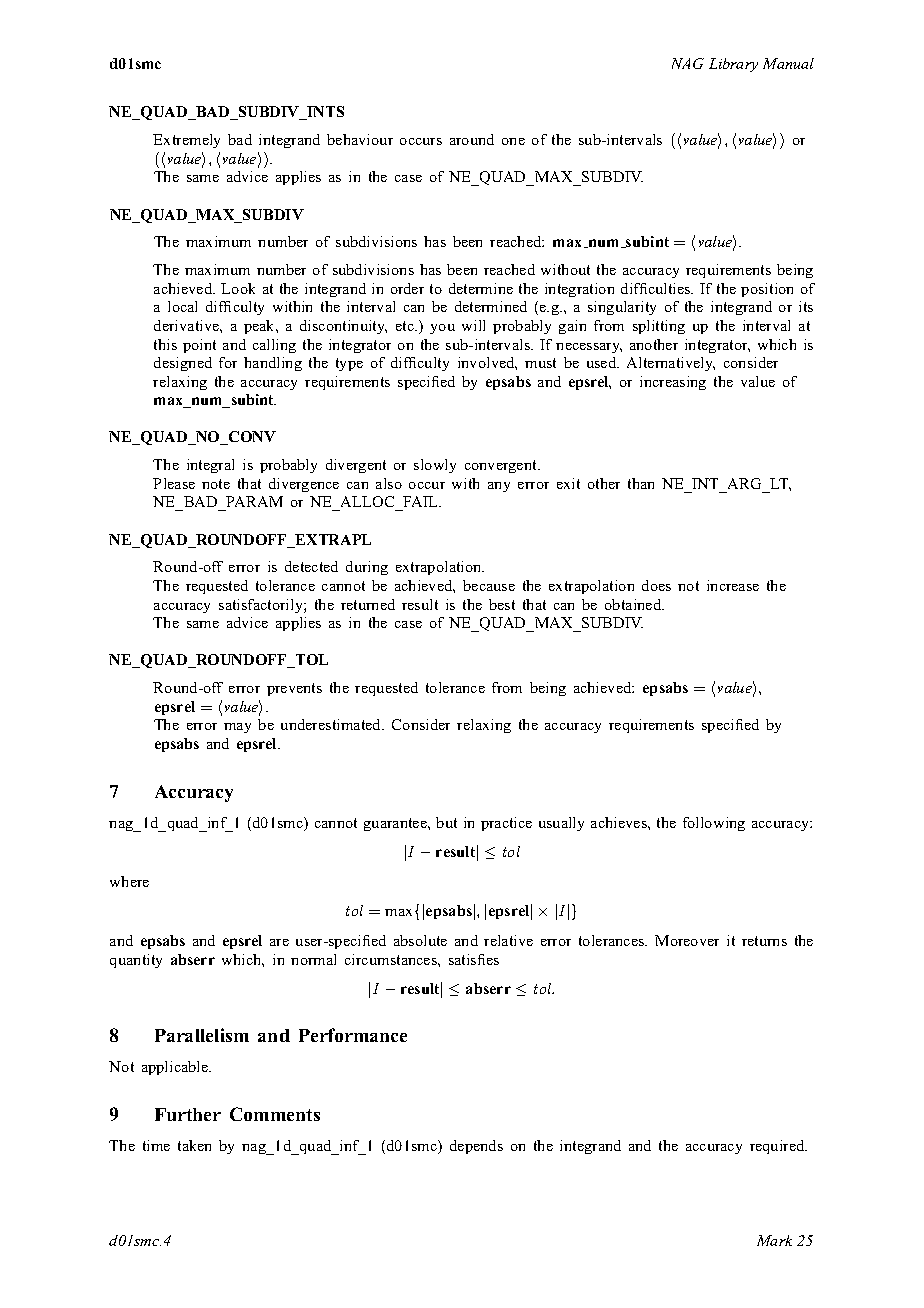 The image size is (924, 1308). Describe the element at coordinates (446, 822) in the screenshot. I see `but` at that location.
